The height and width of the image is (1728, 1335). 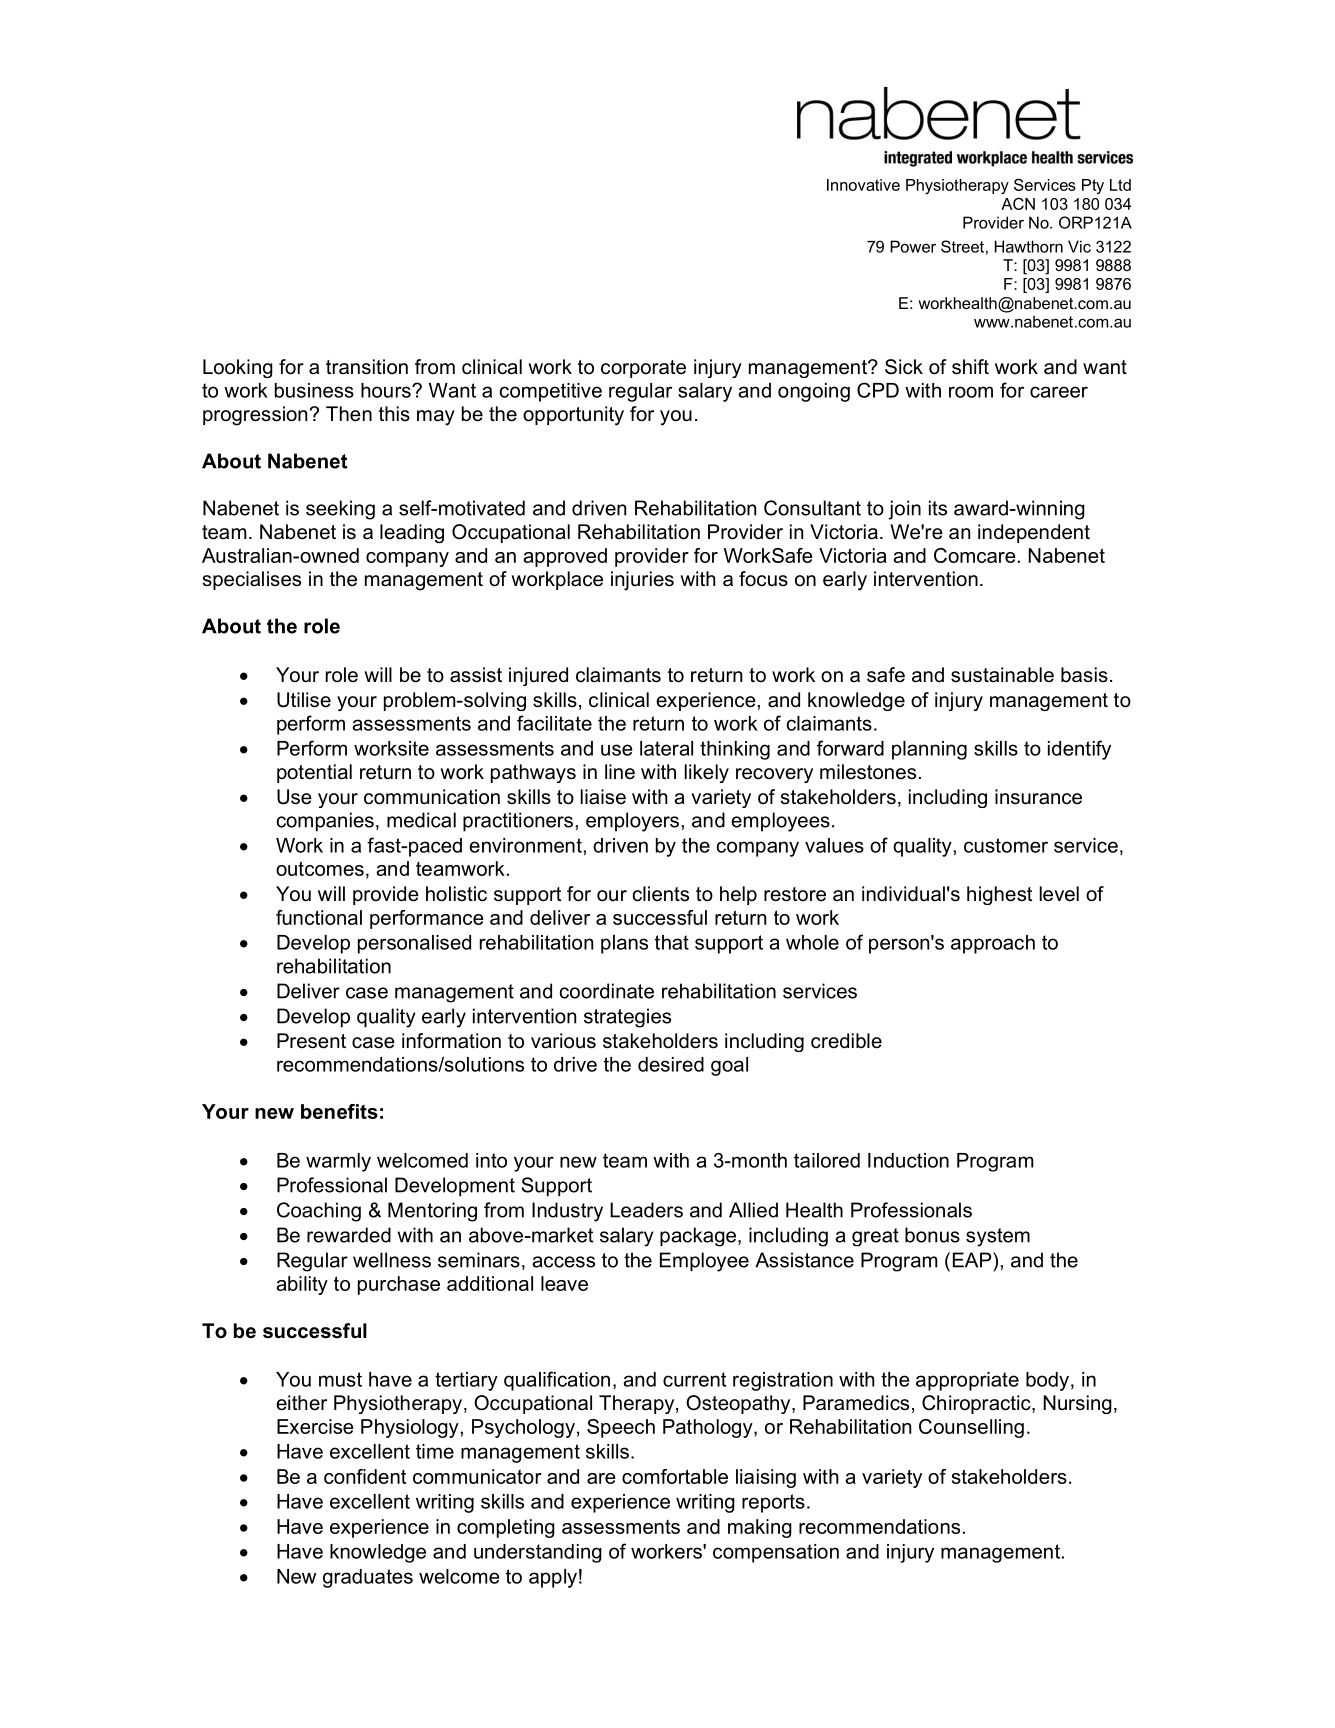 I want to click on Coaching, so click(x=319, y=1212).
